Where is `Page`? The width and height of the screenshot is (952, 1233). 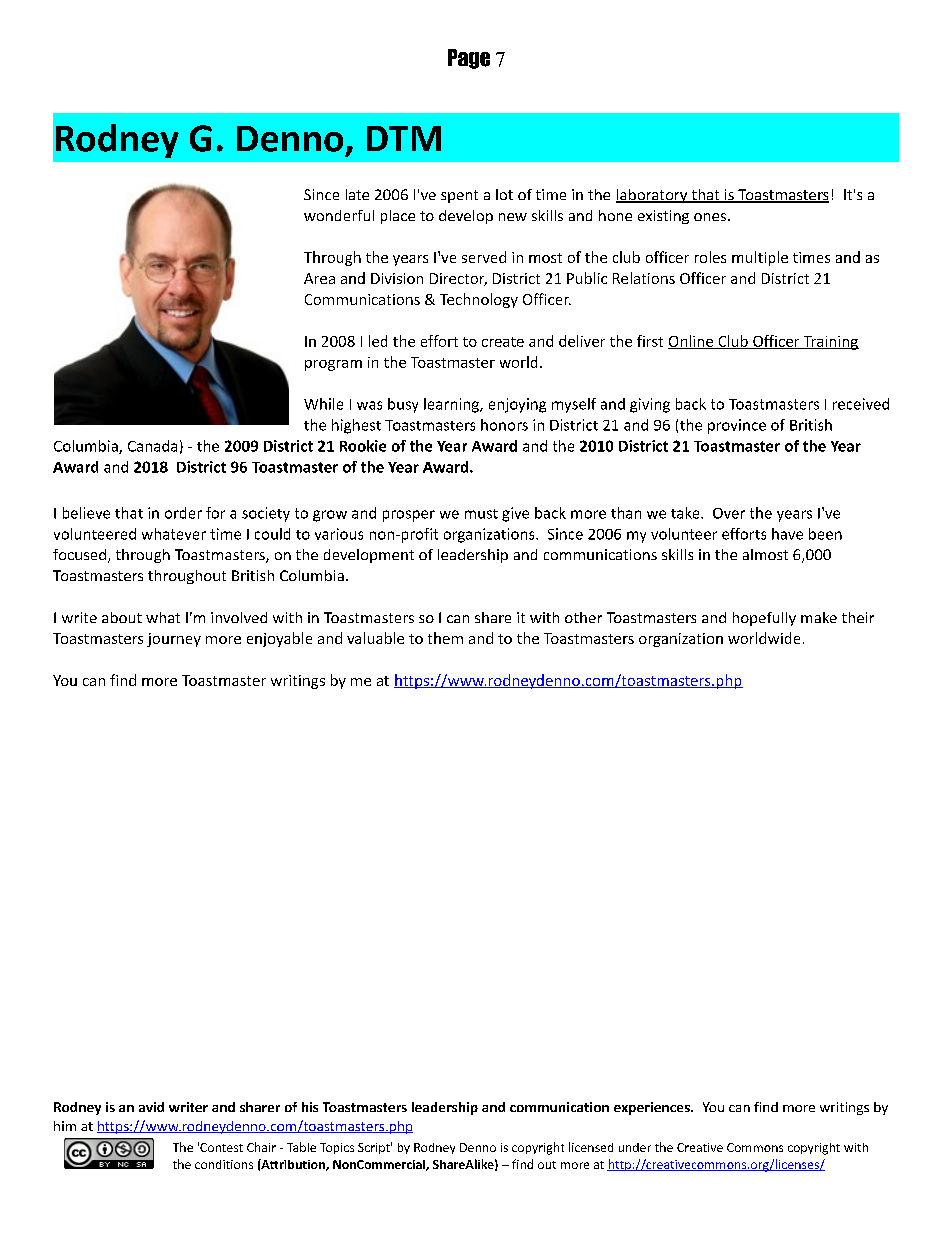
Page is located at coordinates (469, 59).
